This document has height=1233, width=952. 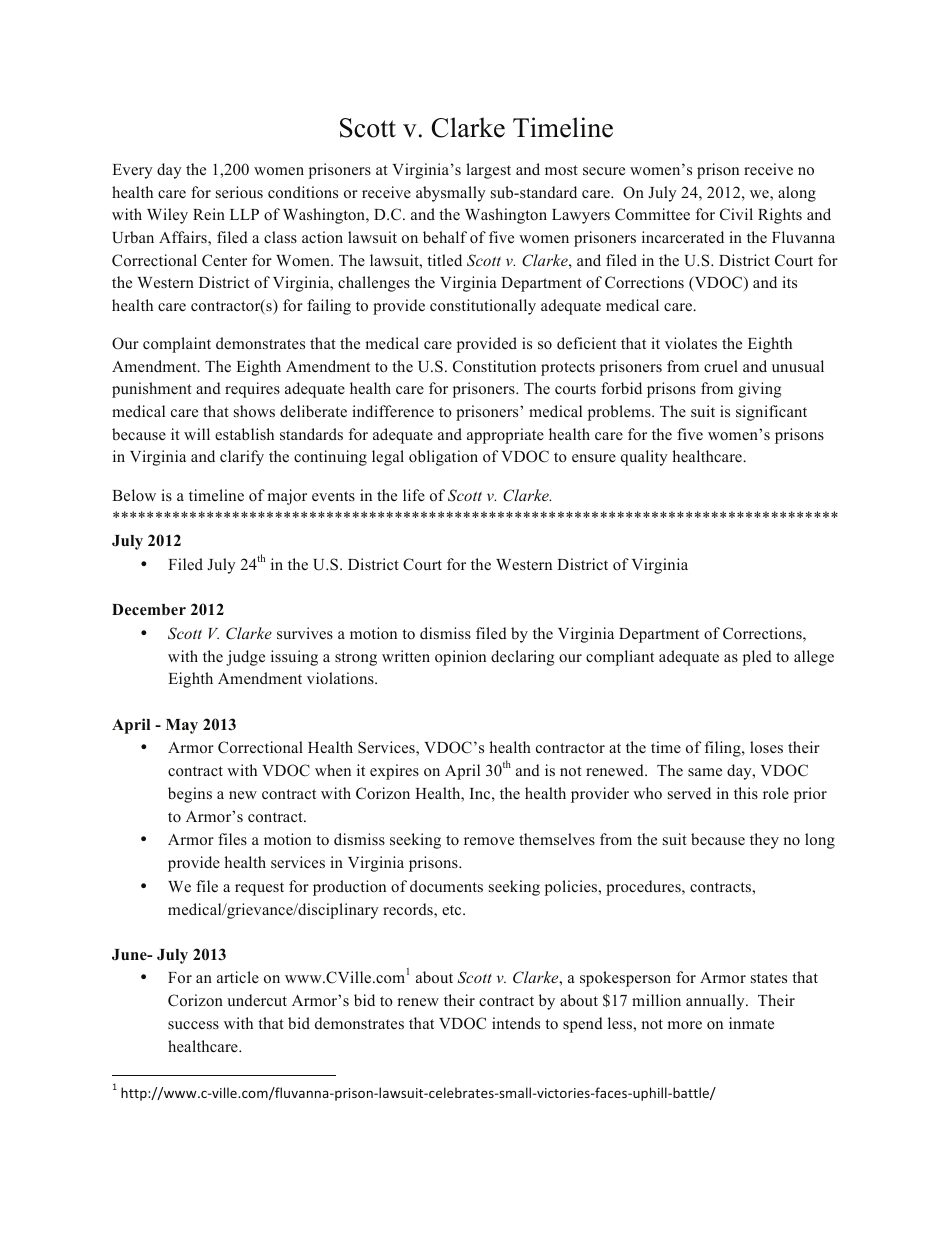 What do you see at coordinates (516, 1023) in the document?
I see `intends` at bounding box center [516, 1023].
